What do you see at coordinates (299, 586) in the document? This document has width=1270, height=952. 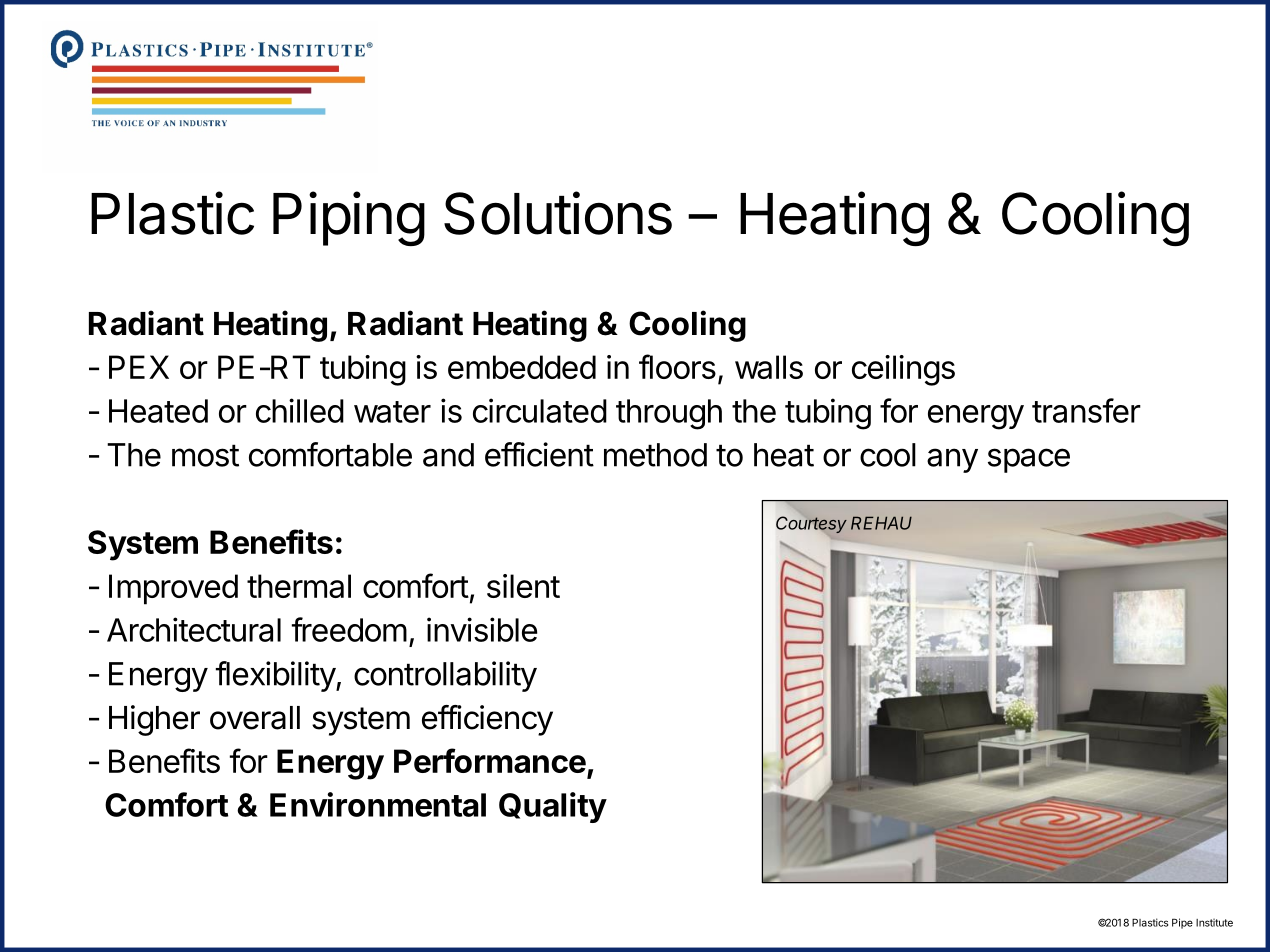 I see `thermal` at bounding box center [299, 586].
